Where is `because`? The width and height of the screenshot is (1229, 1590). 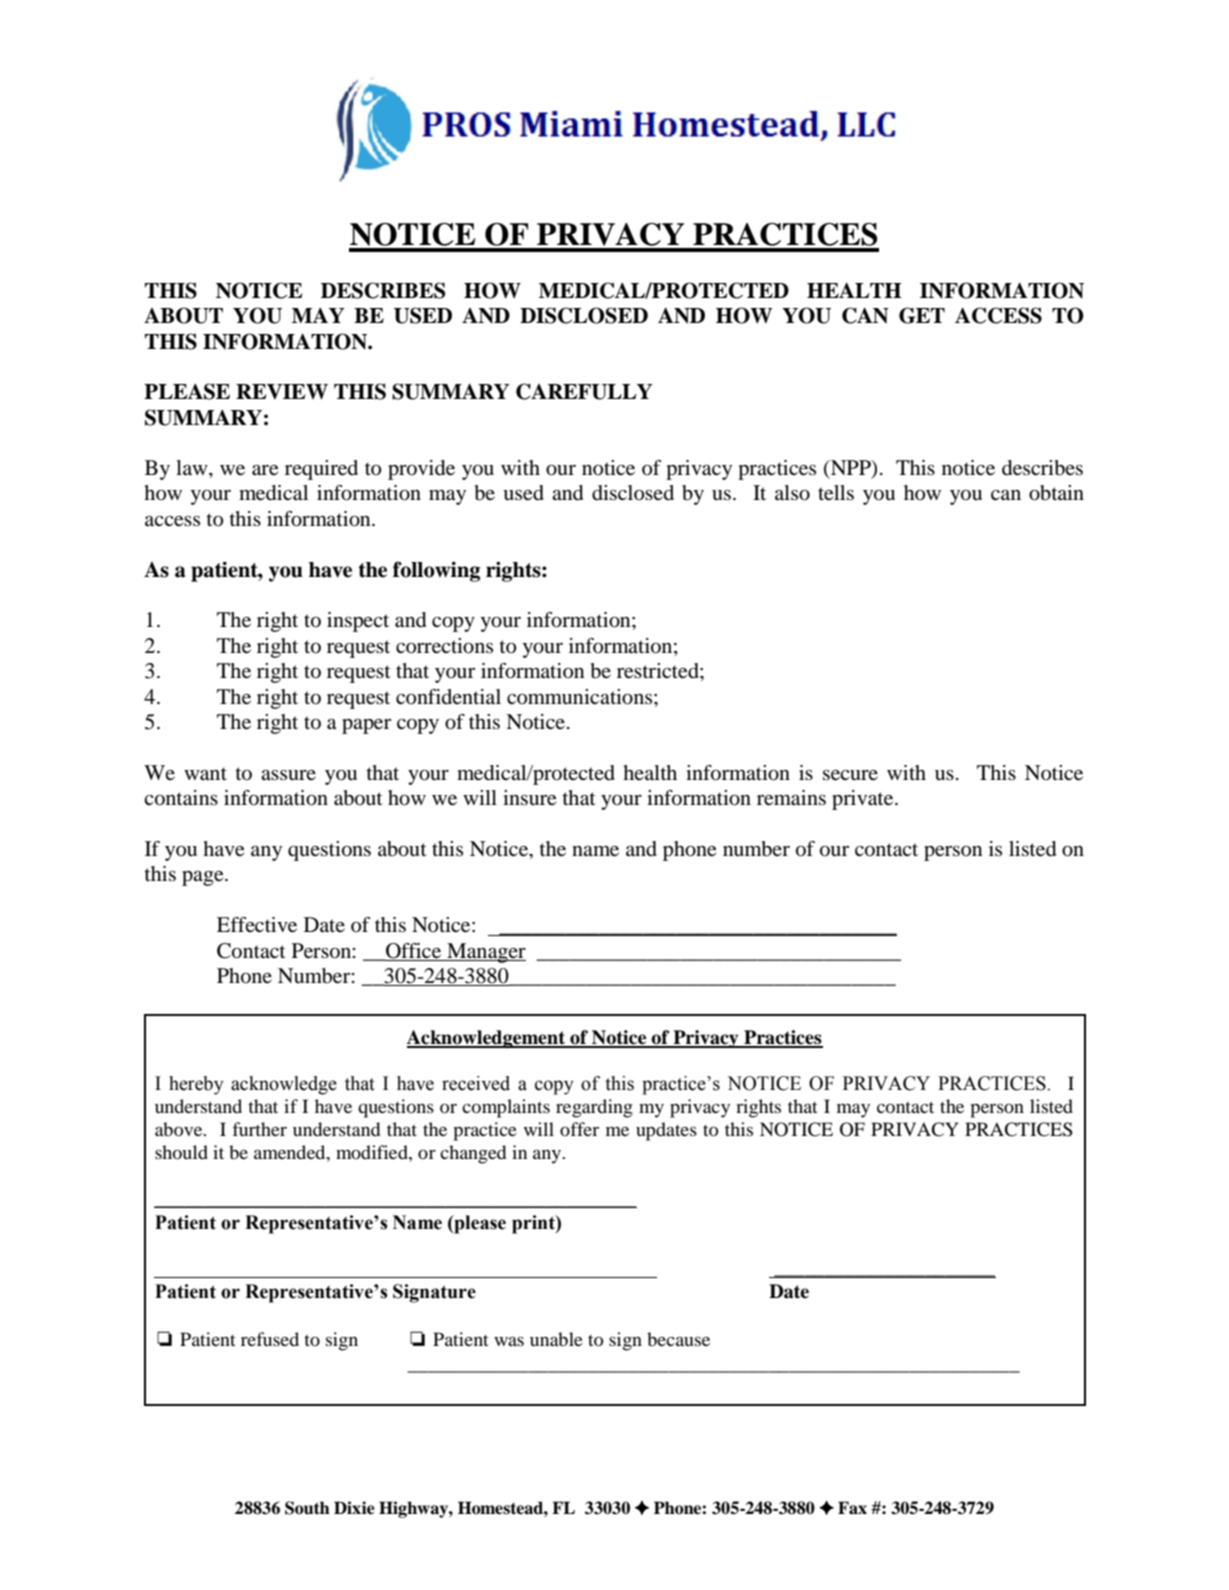
because is located at coordinates (678, 1339).
